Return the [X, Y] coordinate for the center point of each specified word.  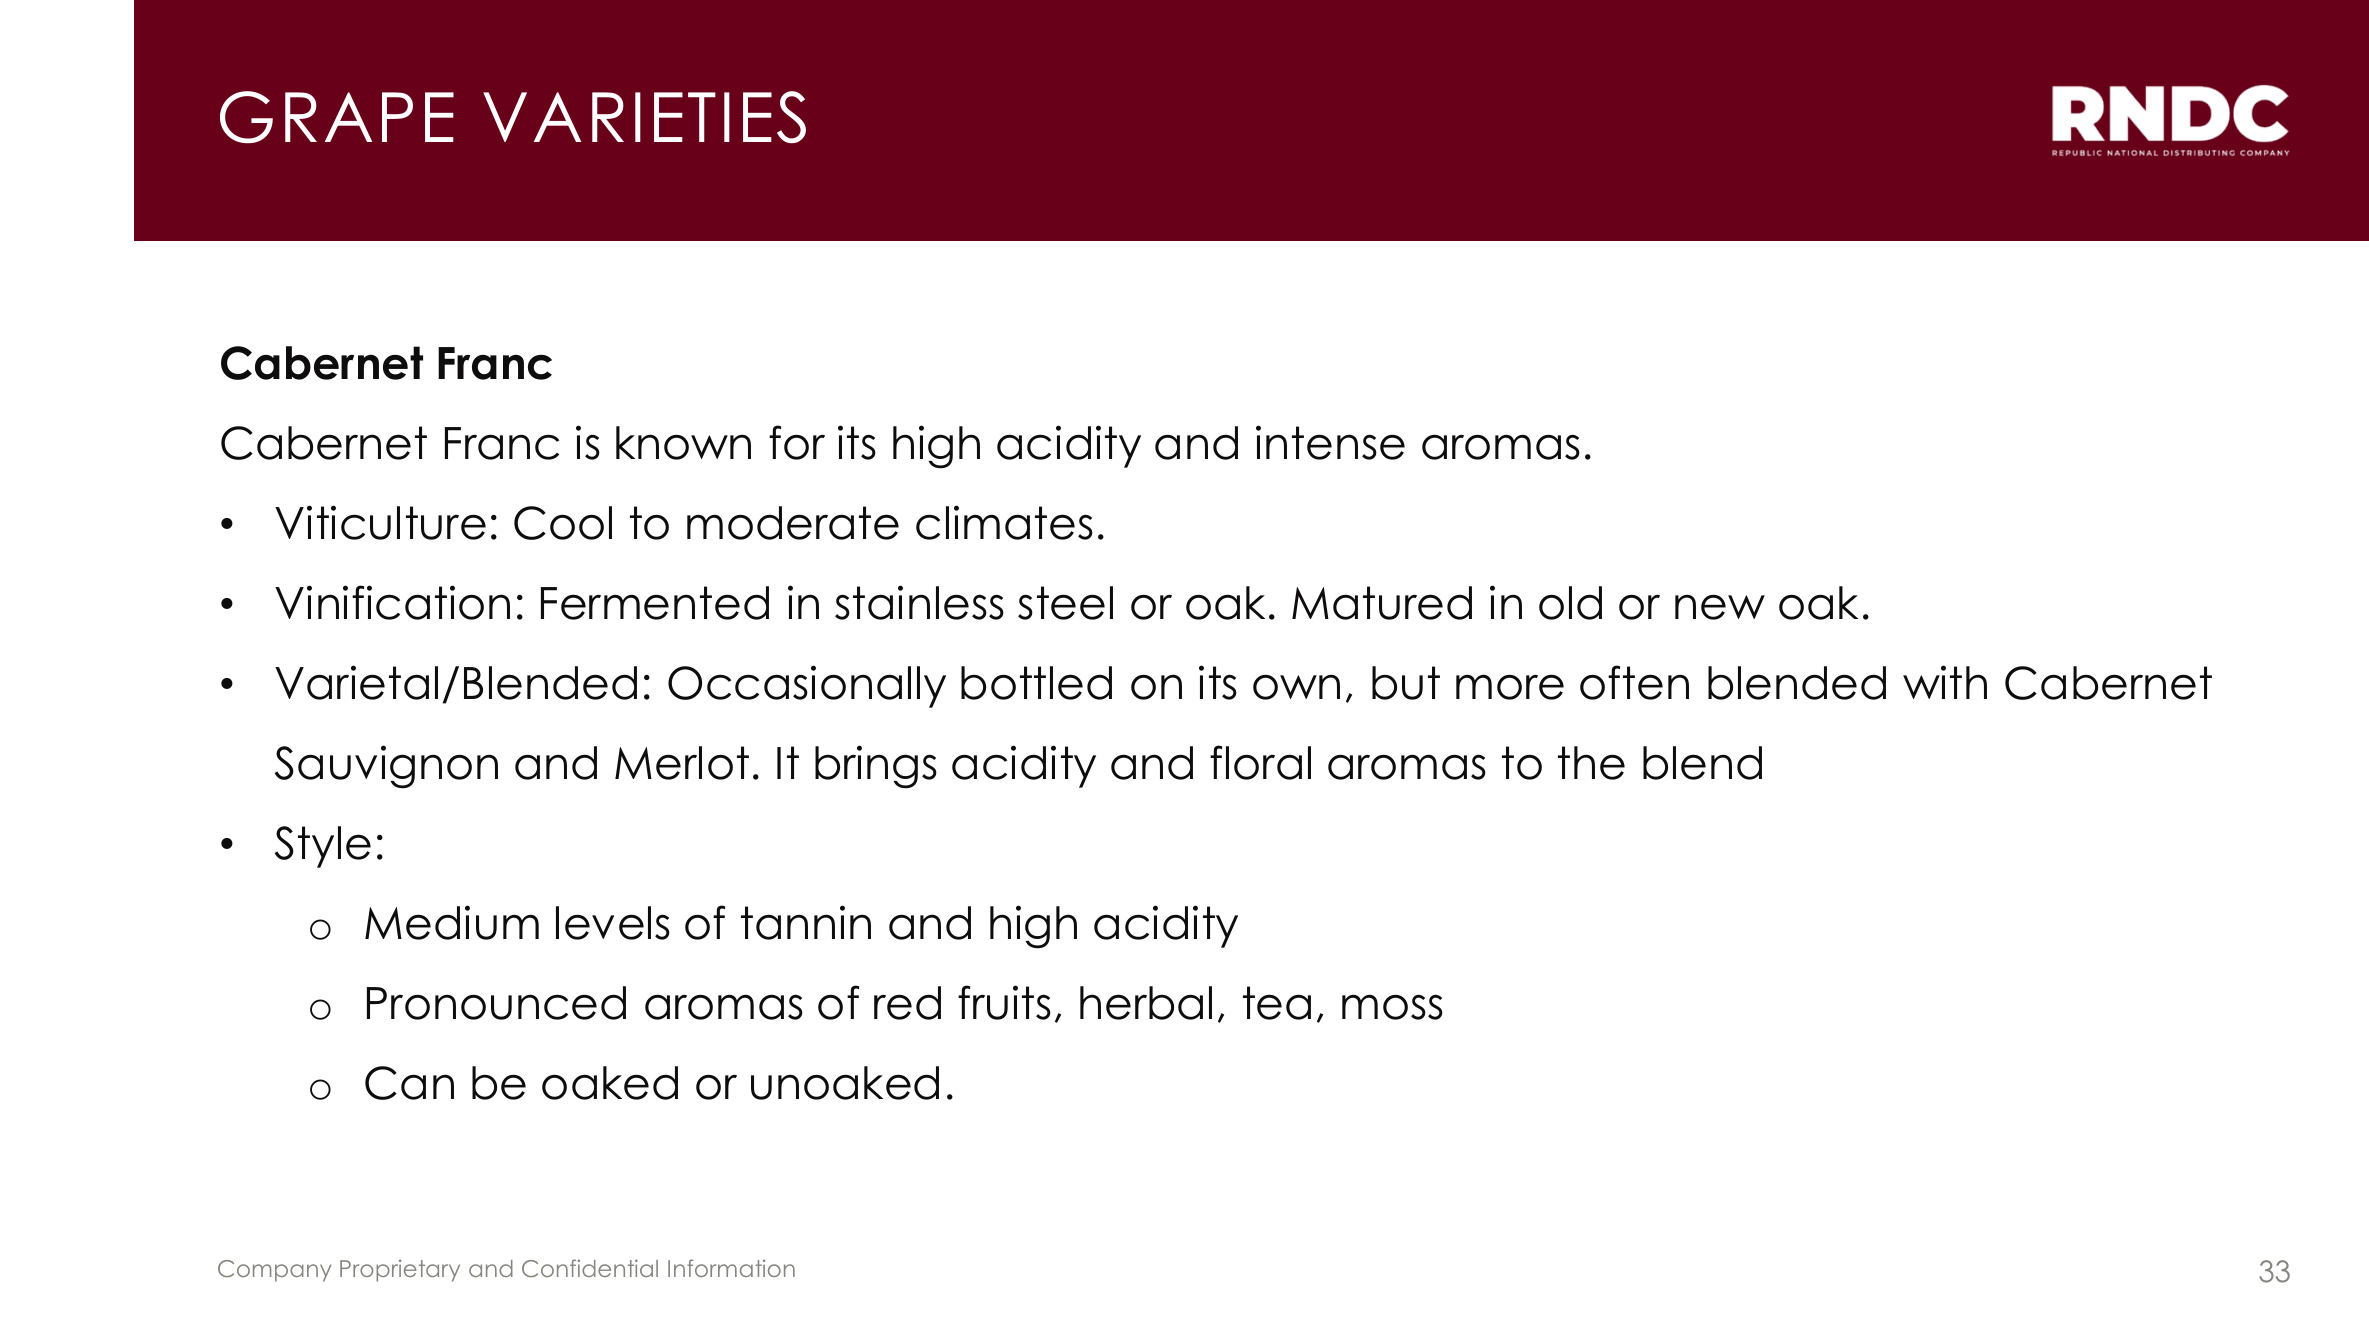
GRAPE [337, 117]
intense [1330, 442]
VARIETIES [644, 117]
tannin [806, 922]
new [1720, 607]
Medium [452, 922]
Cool [563, 523]
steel [1065, 603]
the [1591, 763]
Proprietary [400, 1270]
